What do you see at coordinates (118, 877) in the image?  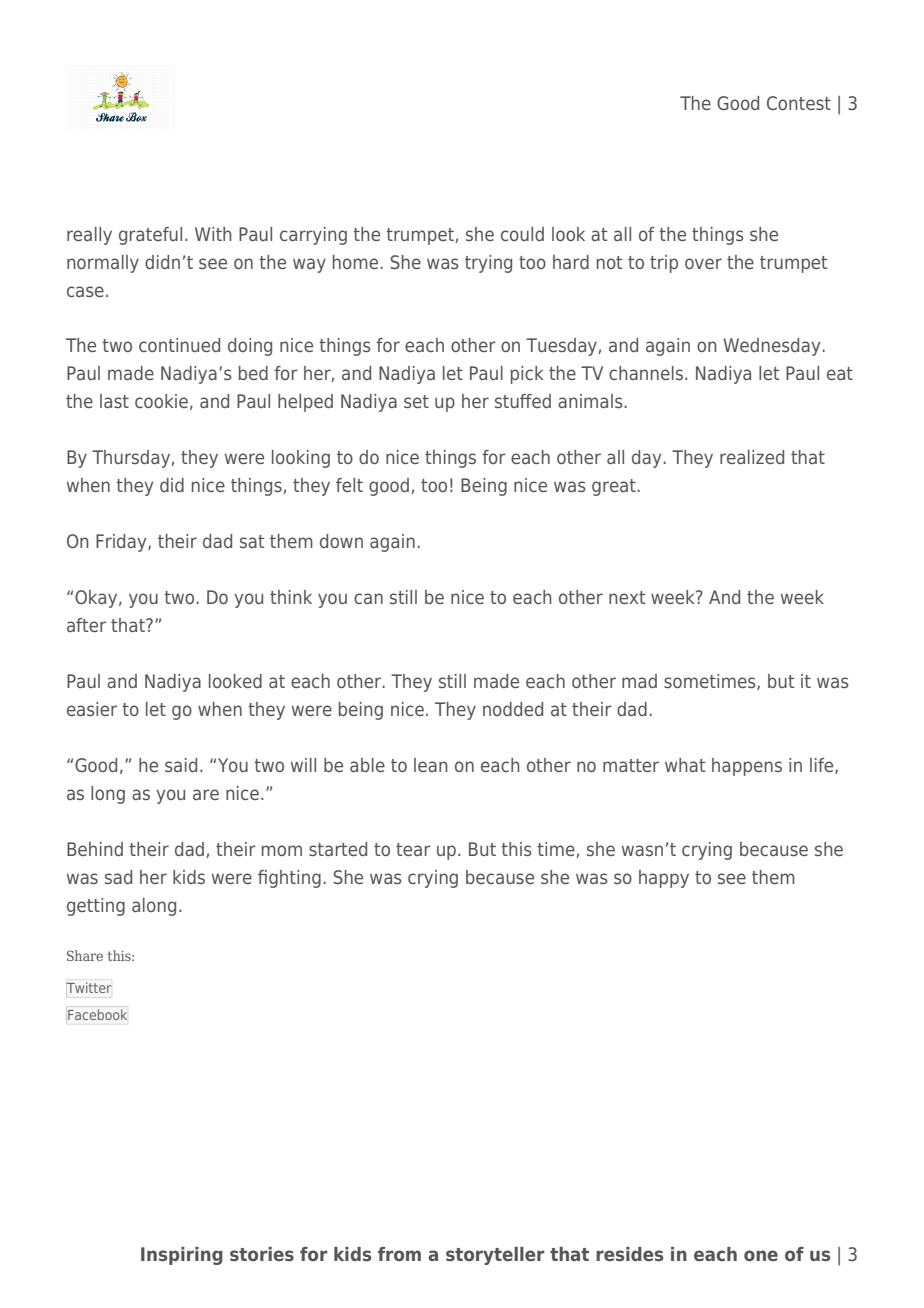 I see `sad` at bounding box center [118, 877].
